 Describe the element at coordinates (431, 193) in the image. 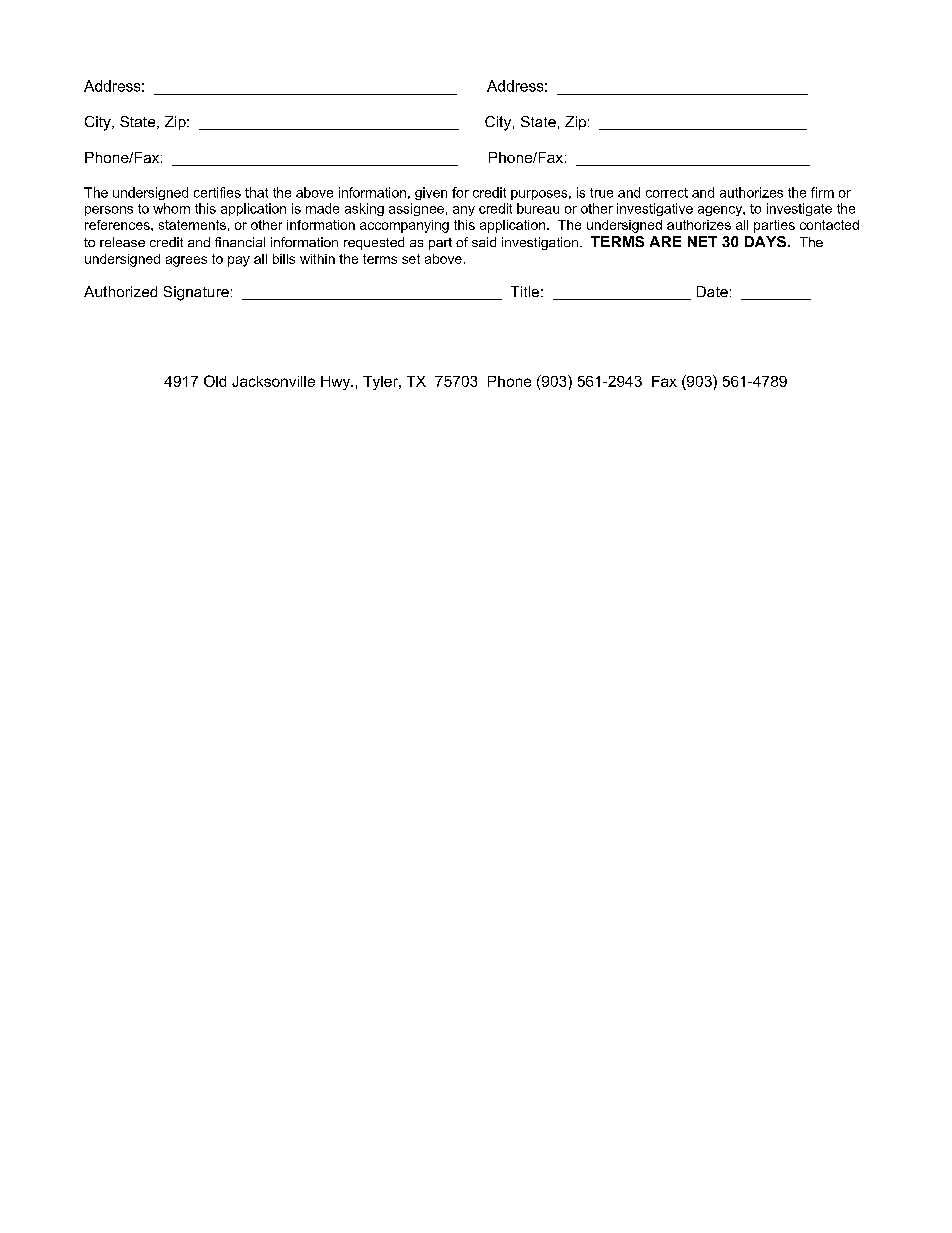

I see `given` at that location.
